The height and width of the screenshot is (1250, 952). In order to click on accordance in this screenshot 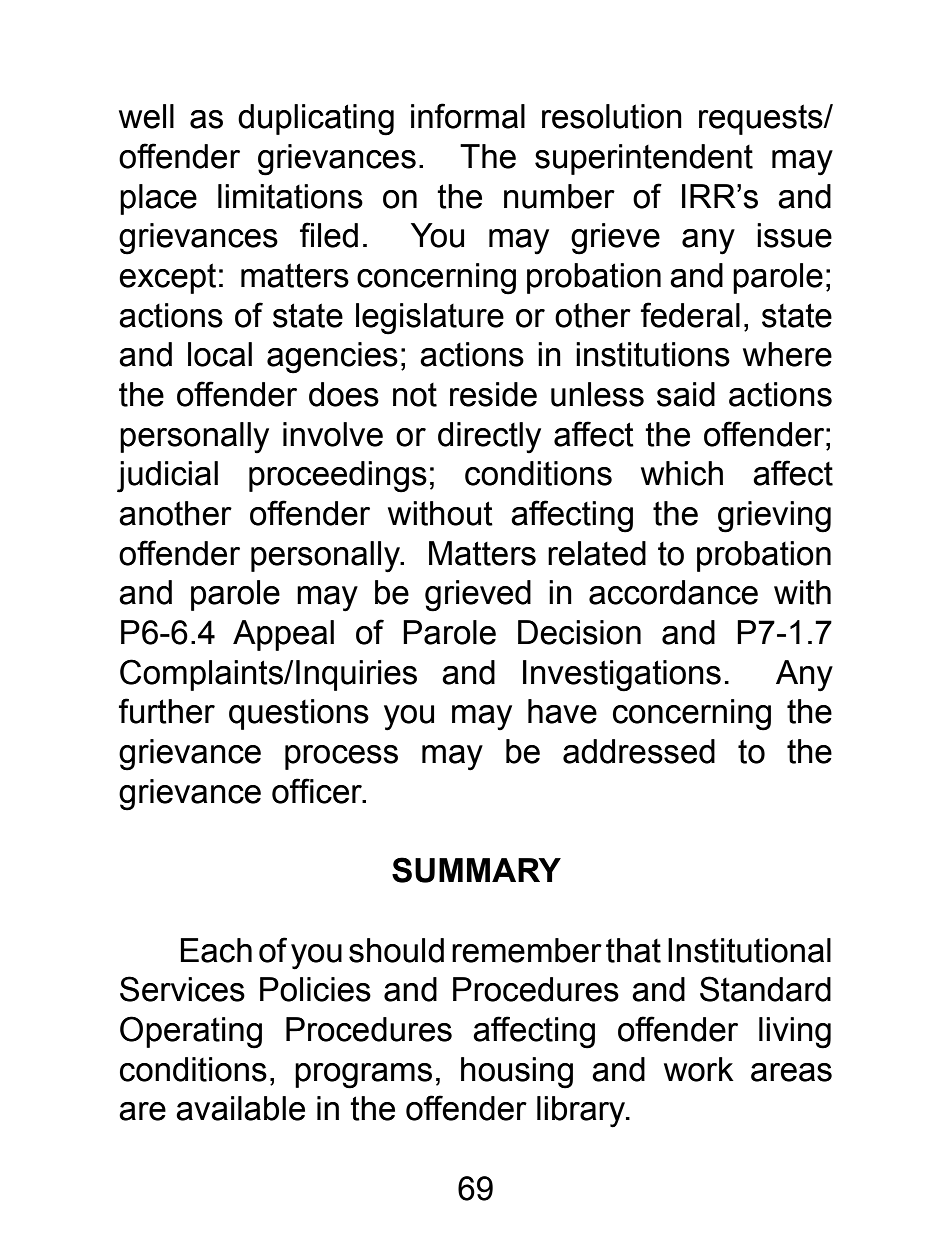, I will do `click(673, 592)`.
